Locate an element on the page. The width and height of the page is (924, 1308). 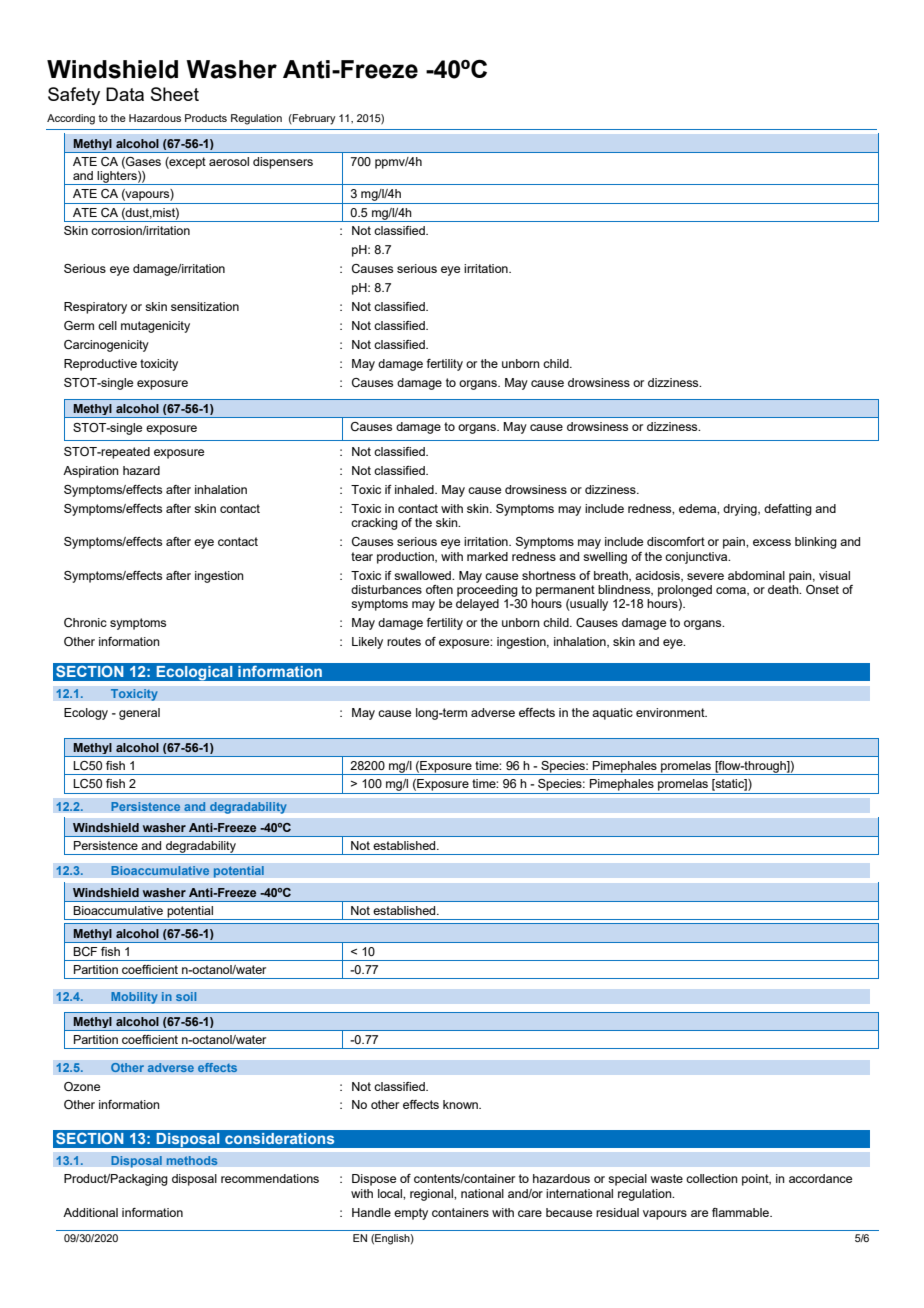
regional is located at coordinates (432, 1195).
